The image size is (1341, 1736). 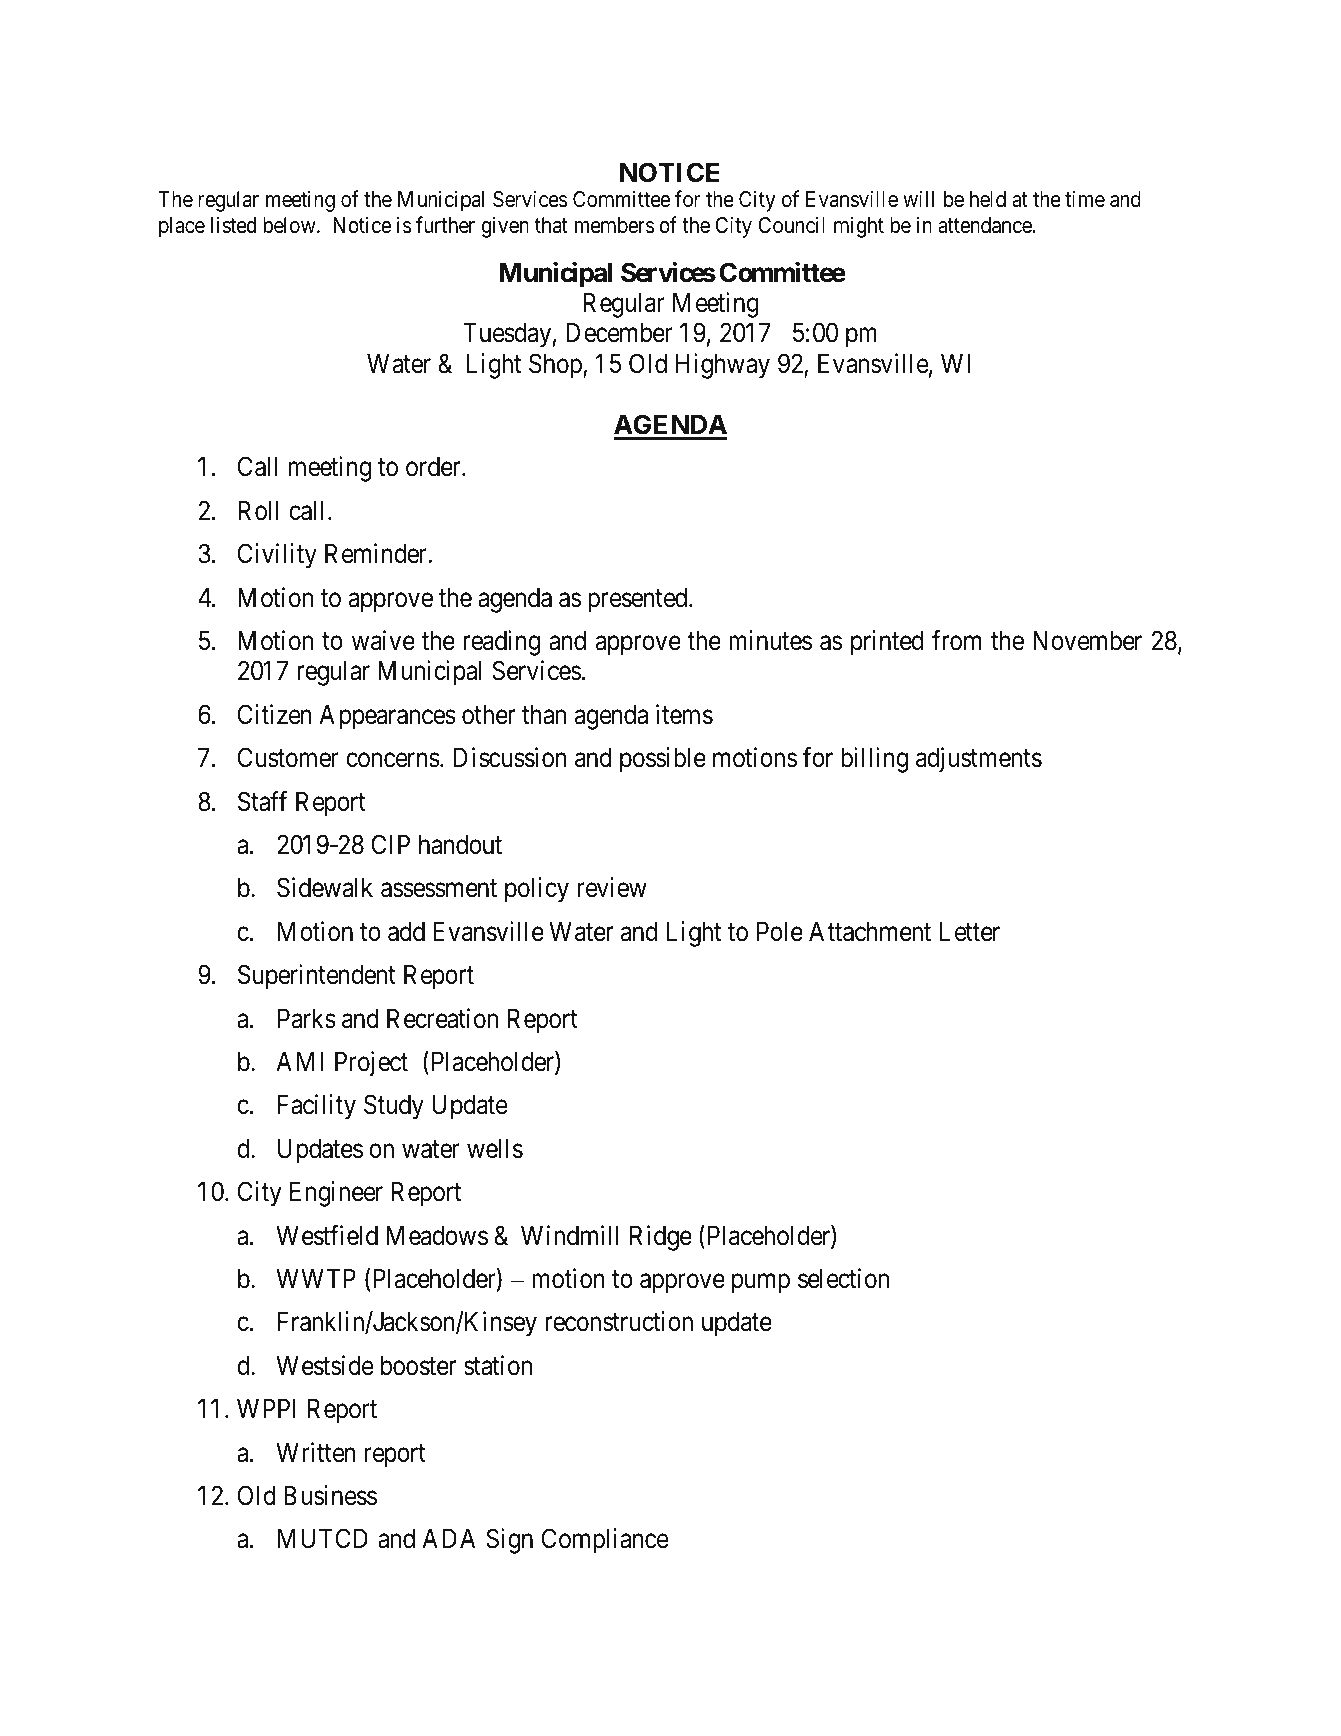 I want to click on members, so click(x=615, y=225).
